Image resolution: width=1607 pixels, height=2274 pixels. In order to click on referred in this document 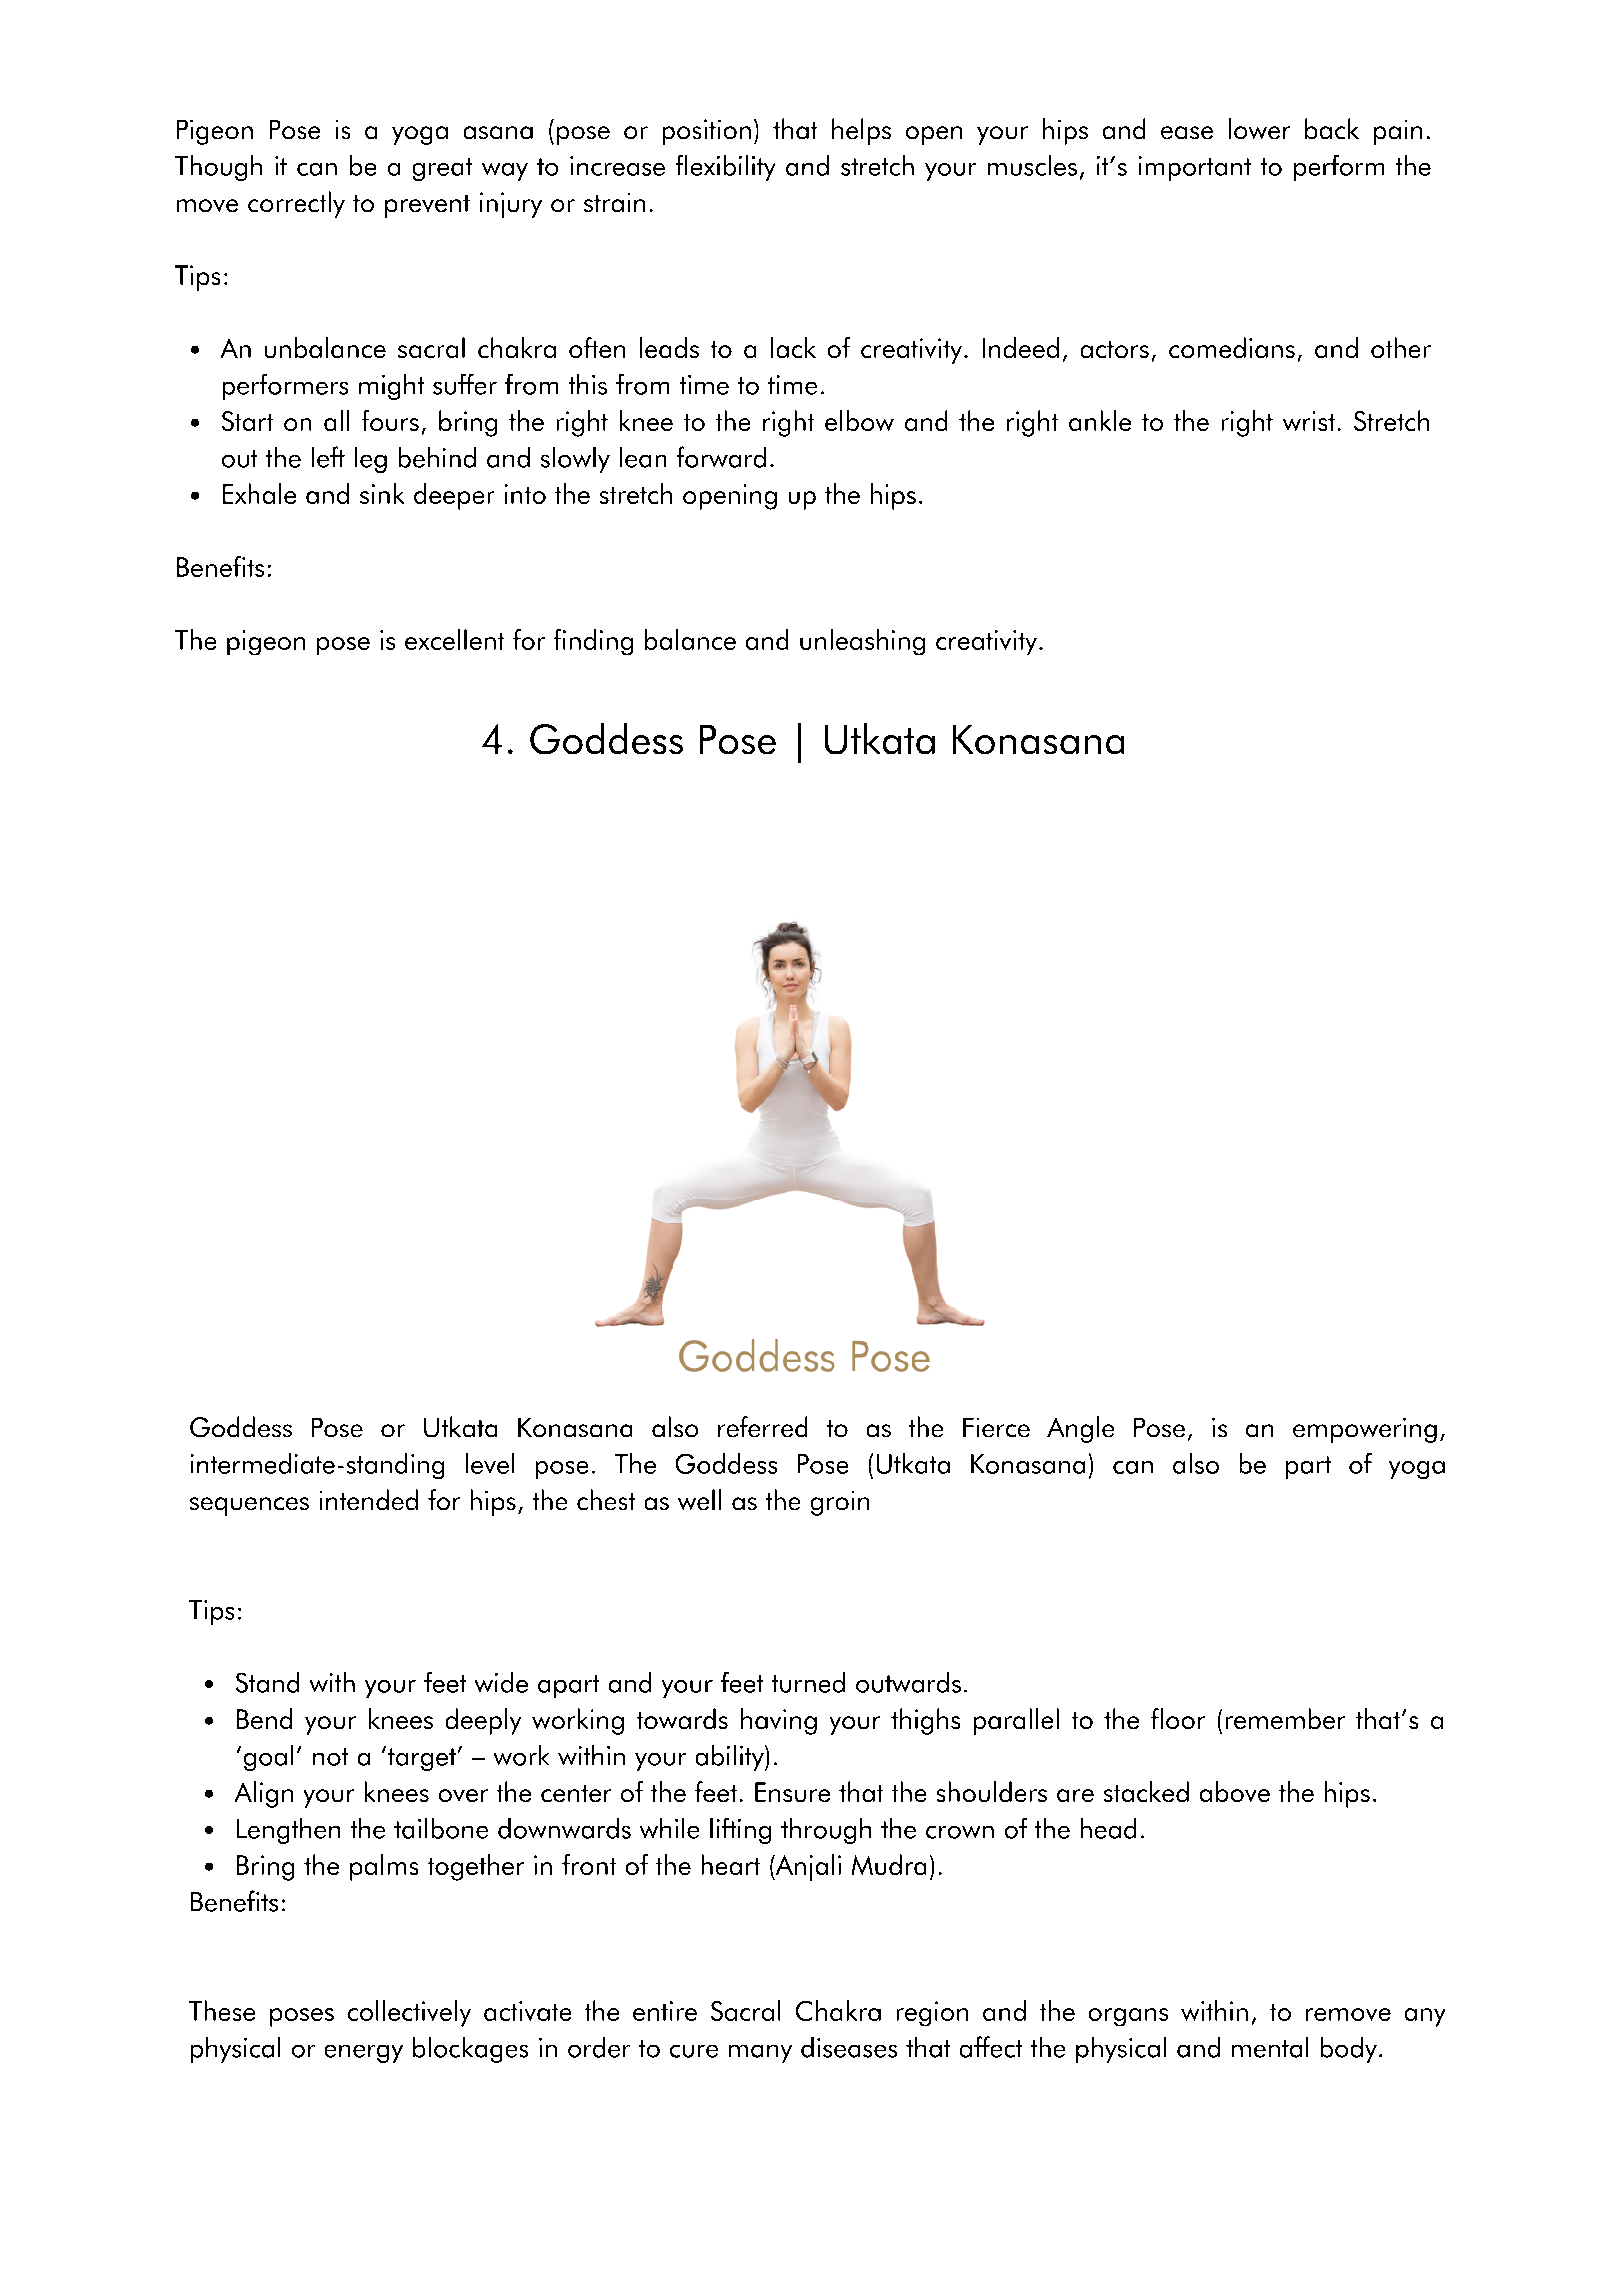, I will do `click(762, 1426)`.
